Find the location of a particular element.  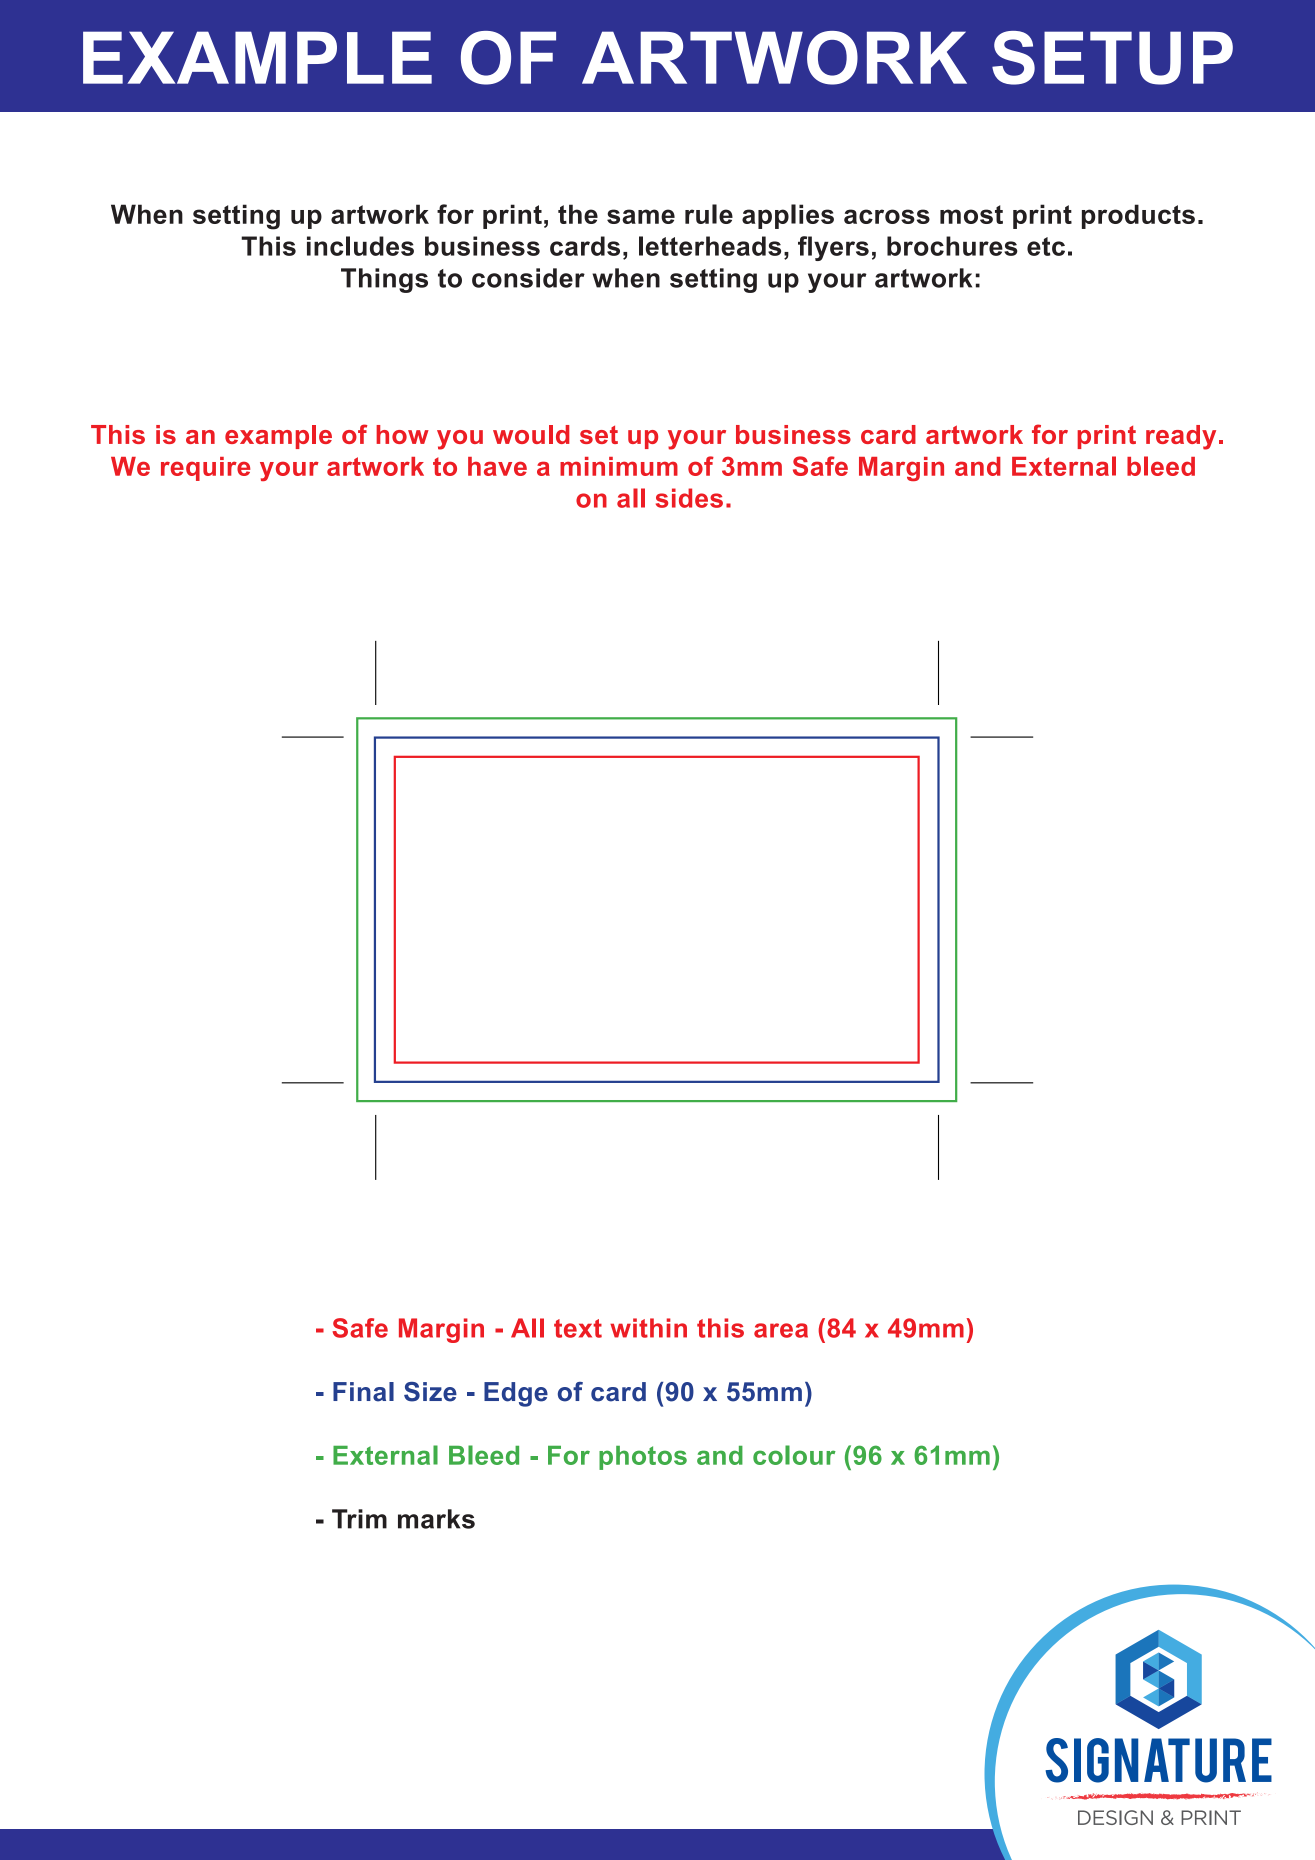

SETUP is located at coordinates (1112, 58).
